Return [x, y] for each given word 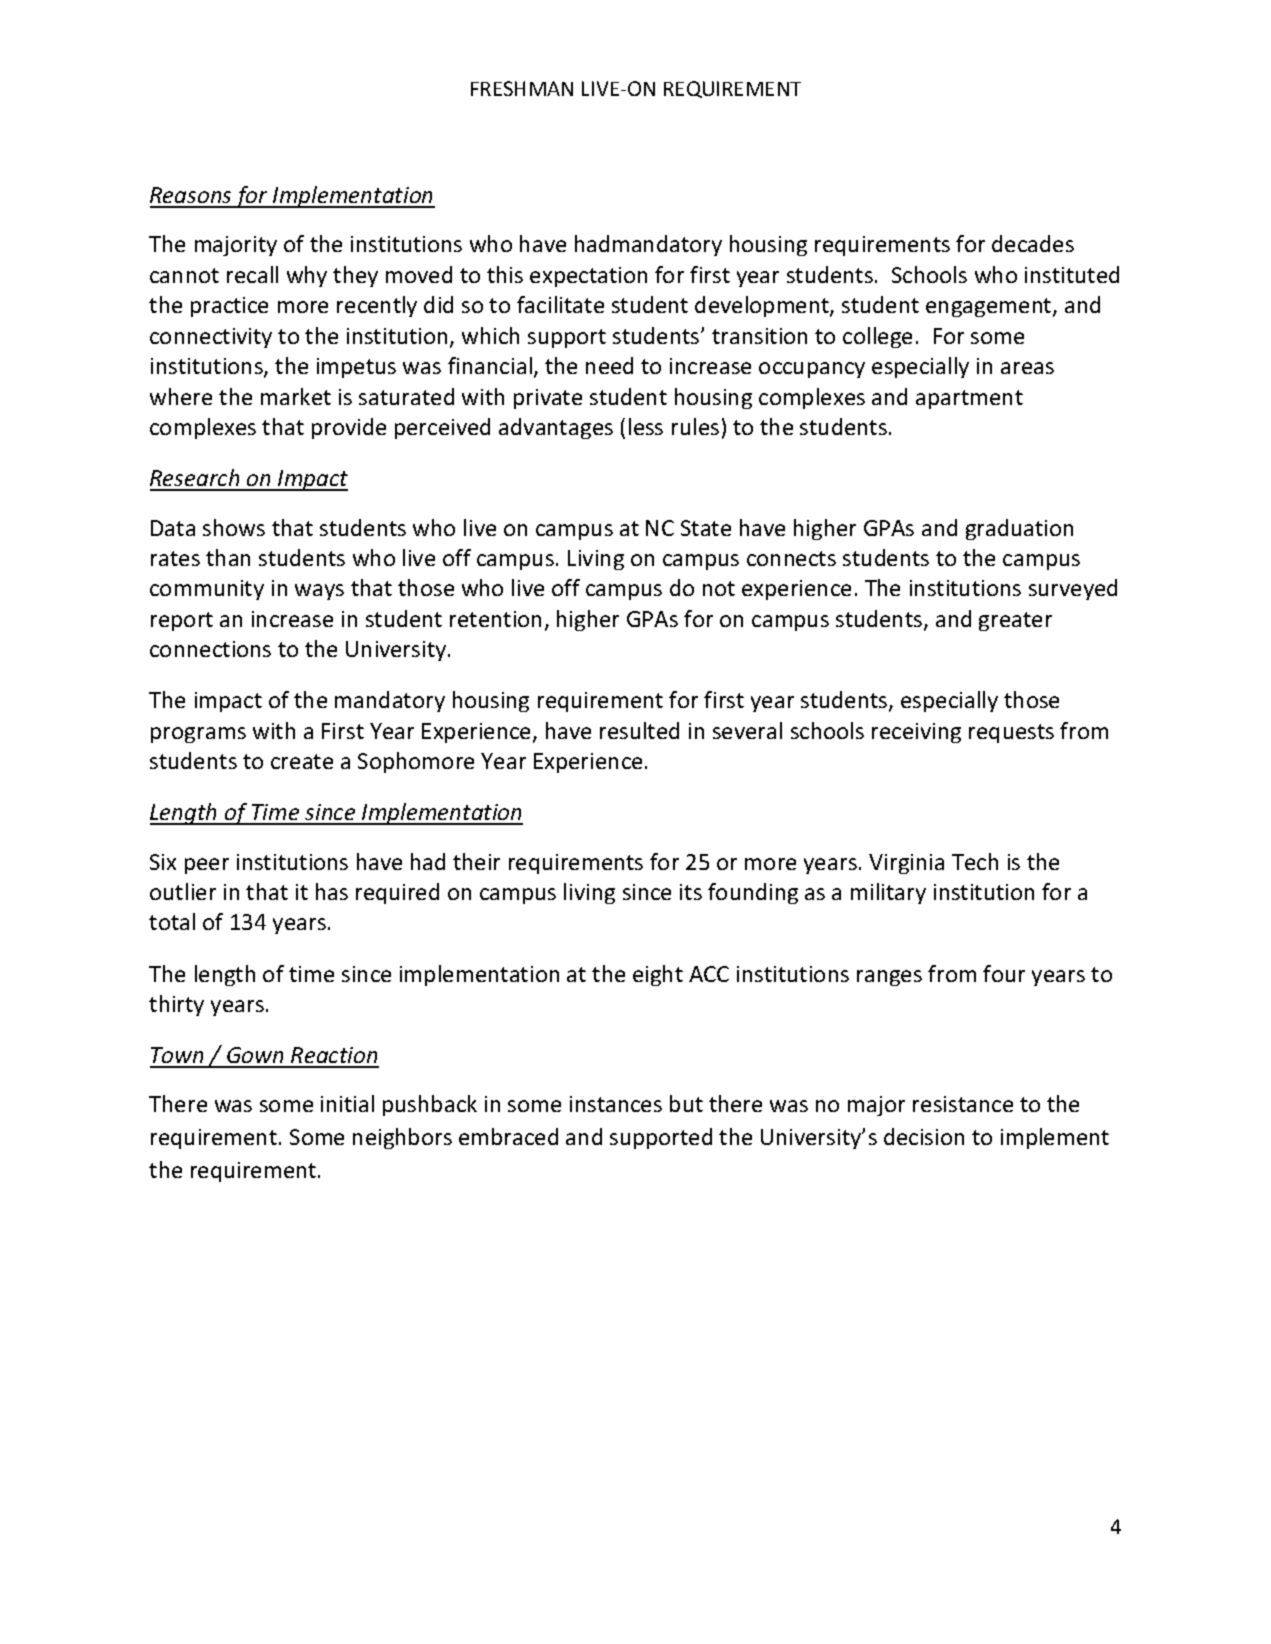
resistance [963, 1104]
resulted [639, 730]
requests [1011, 733]
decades [1033, 243]
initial [347, 1103]
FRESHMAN [522, 88]
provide [349, 428]
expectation [588, 277]
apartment [969, 399]
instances [616, 1104]
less [646, 426]
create [302, 761]
